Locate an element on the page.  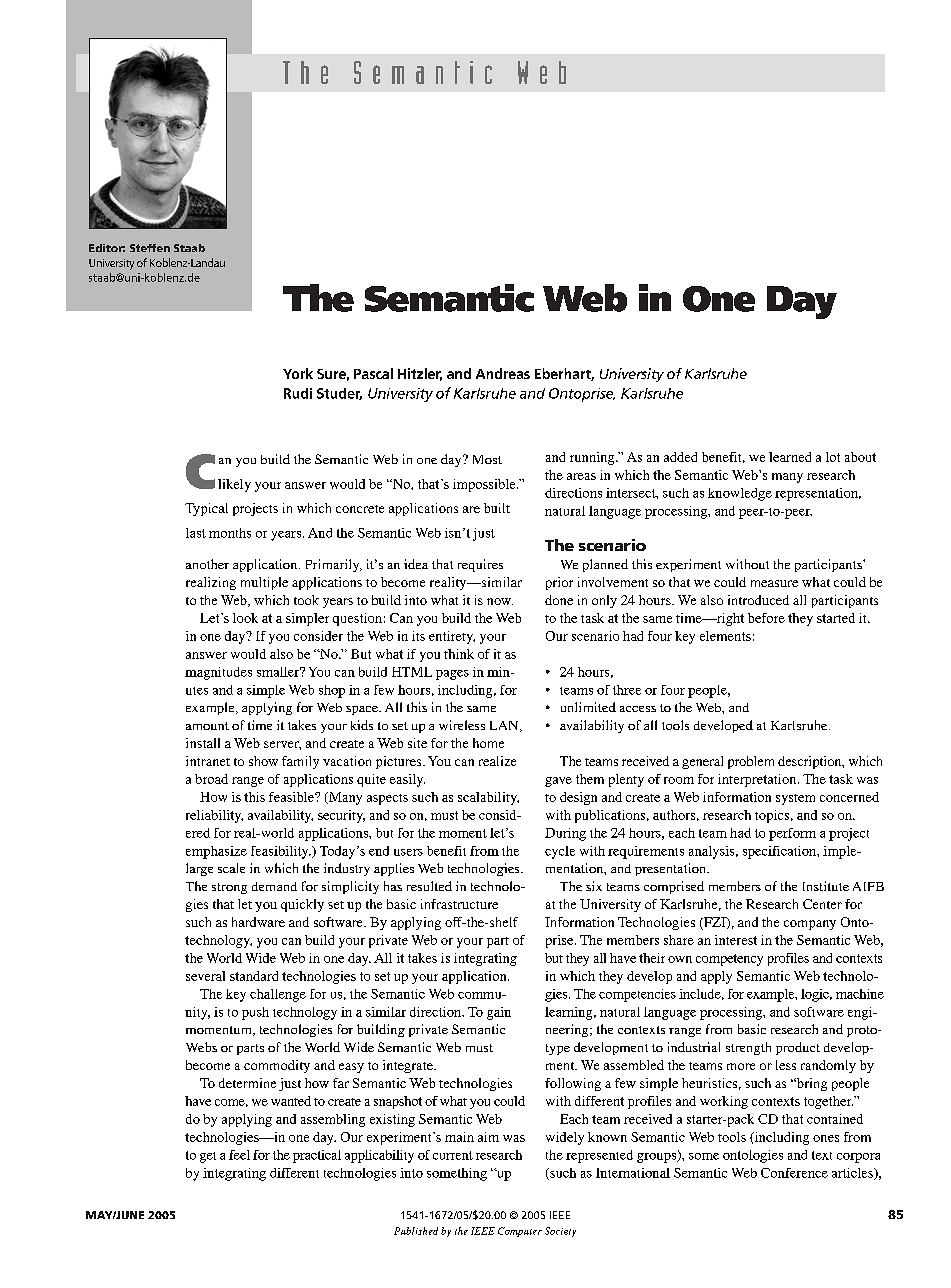
Andreas is located at coordinates (503, 373).
